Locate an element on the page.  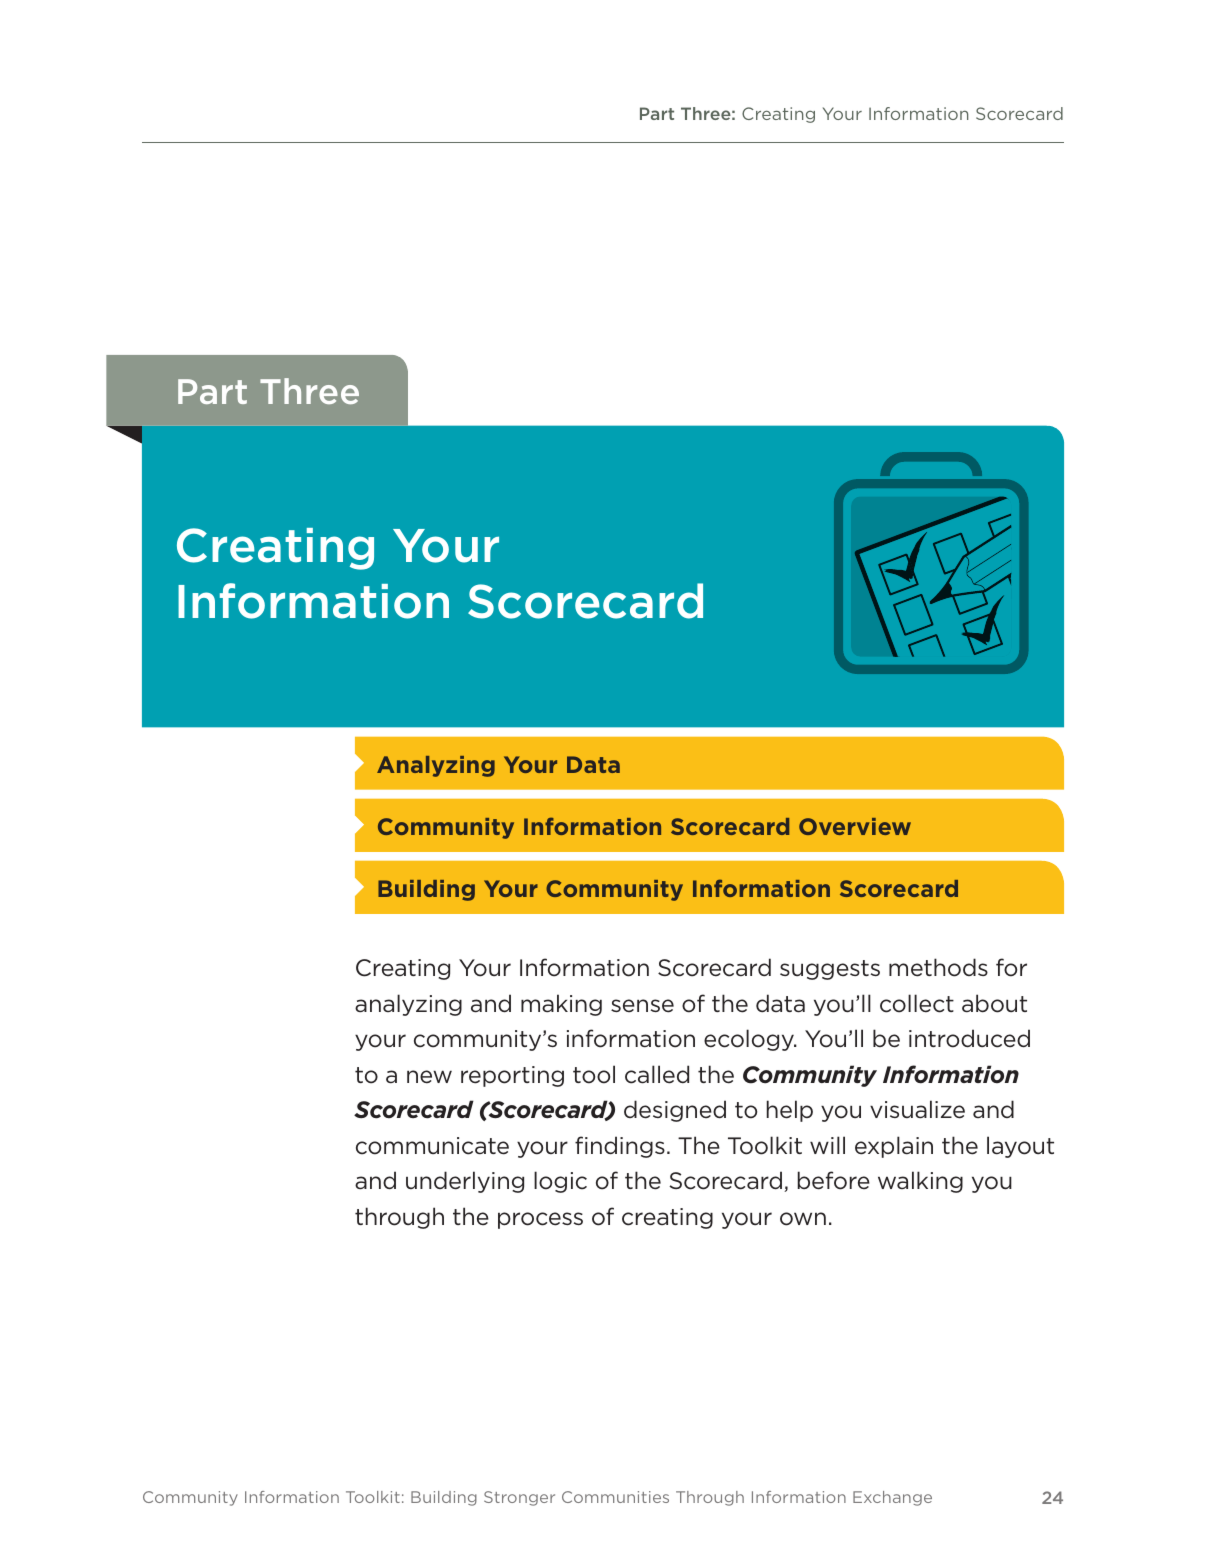
methods is located at coordinates (938, 967).
